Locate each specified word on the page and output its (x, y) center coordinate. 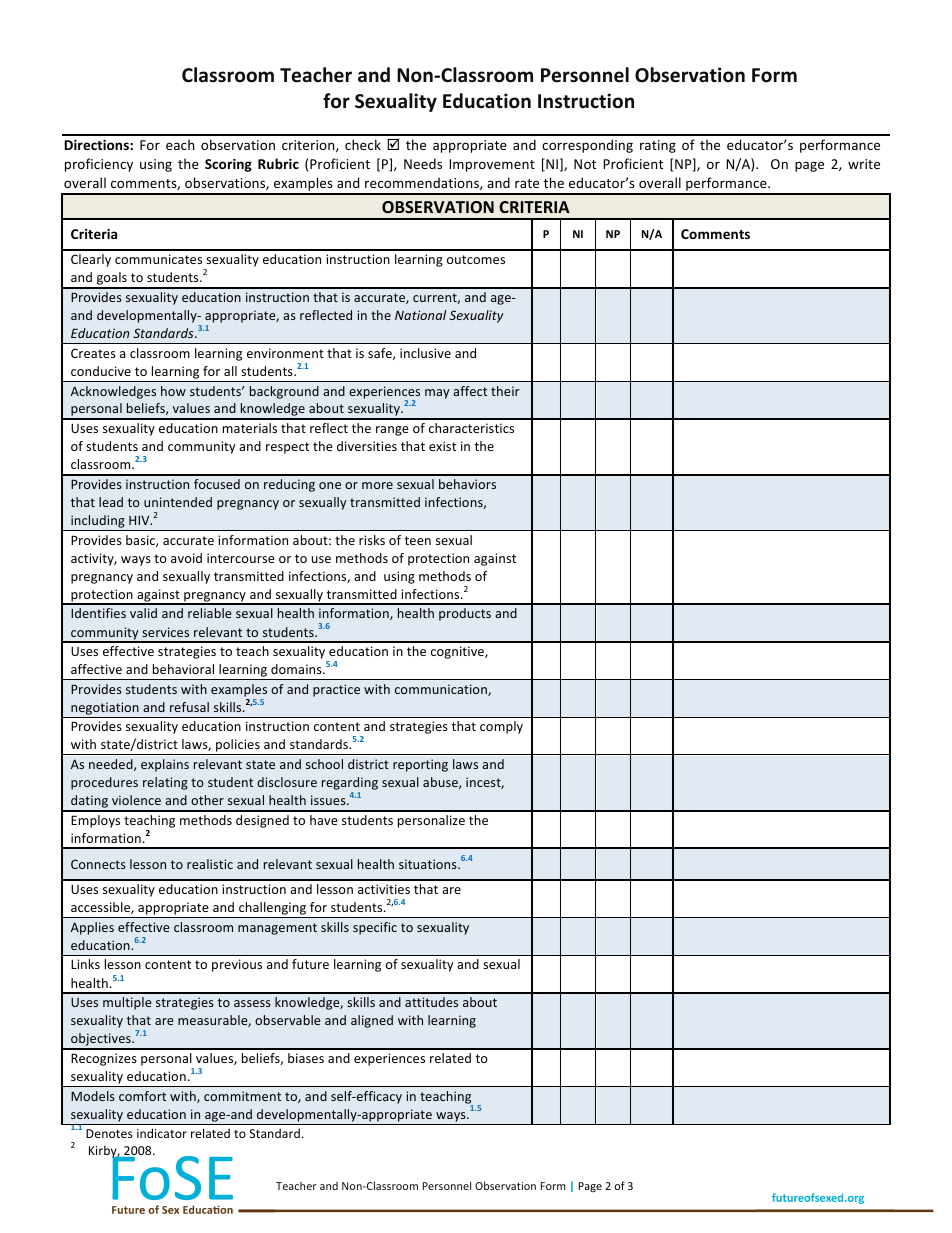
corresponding (587, 146)
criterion (309, 146)
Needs (423, 163)
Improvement (492, 165)
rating (658, 146)
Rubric (278, 163)
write (864, 164)
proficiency (99, 165)
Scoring (228, 165)
